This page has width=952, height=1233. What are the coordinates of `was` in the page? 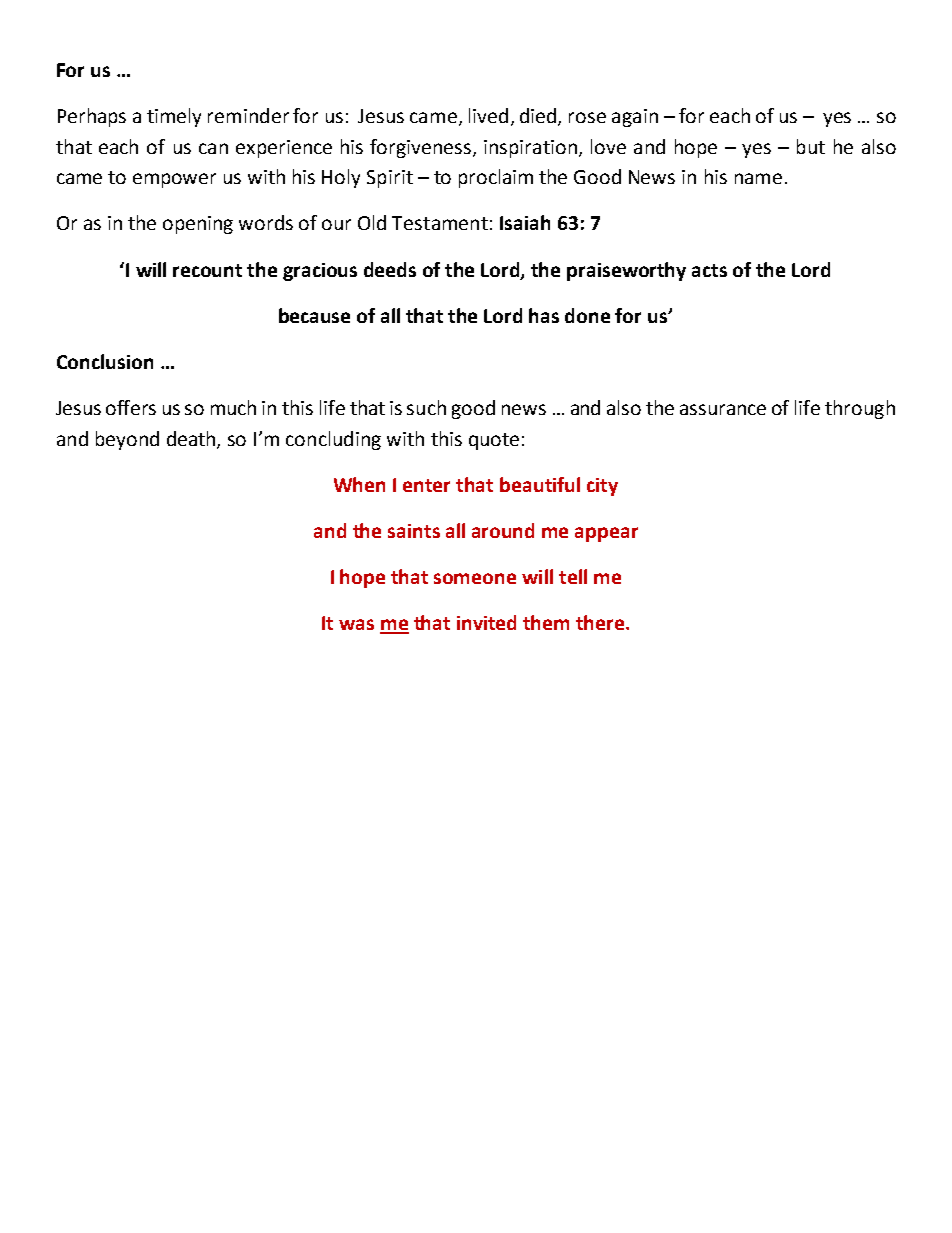 It's located at (356, 624).
